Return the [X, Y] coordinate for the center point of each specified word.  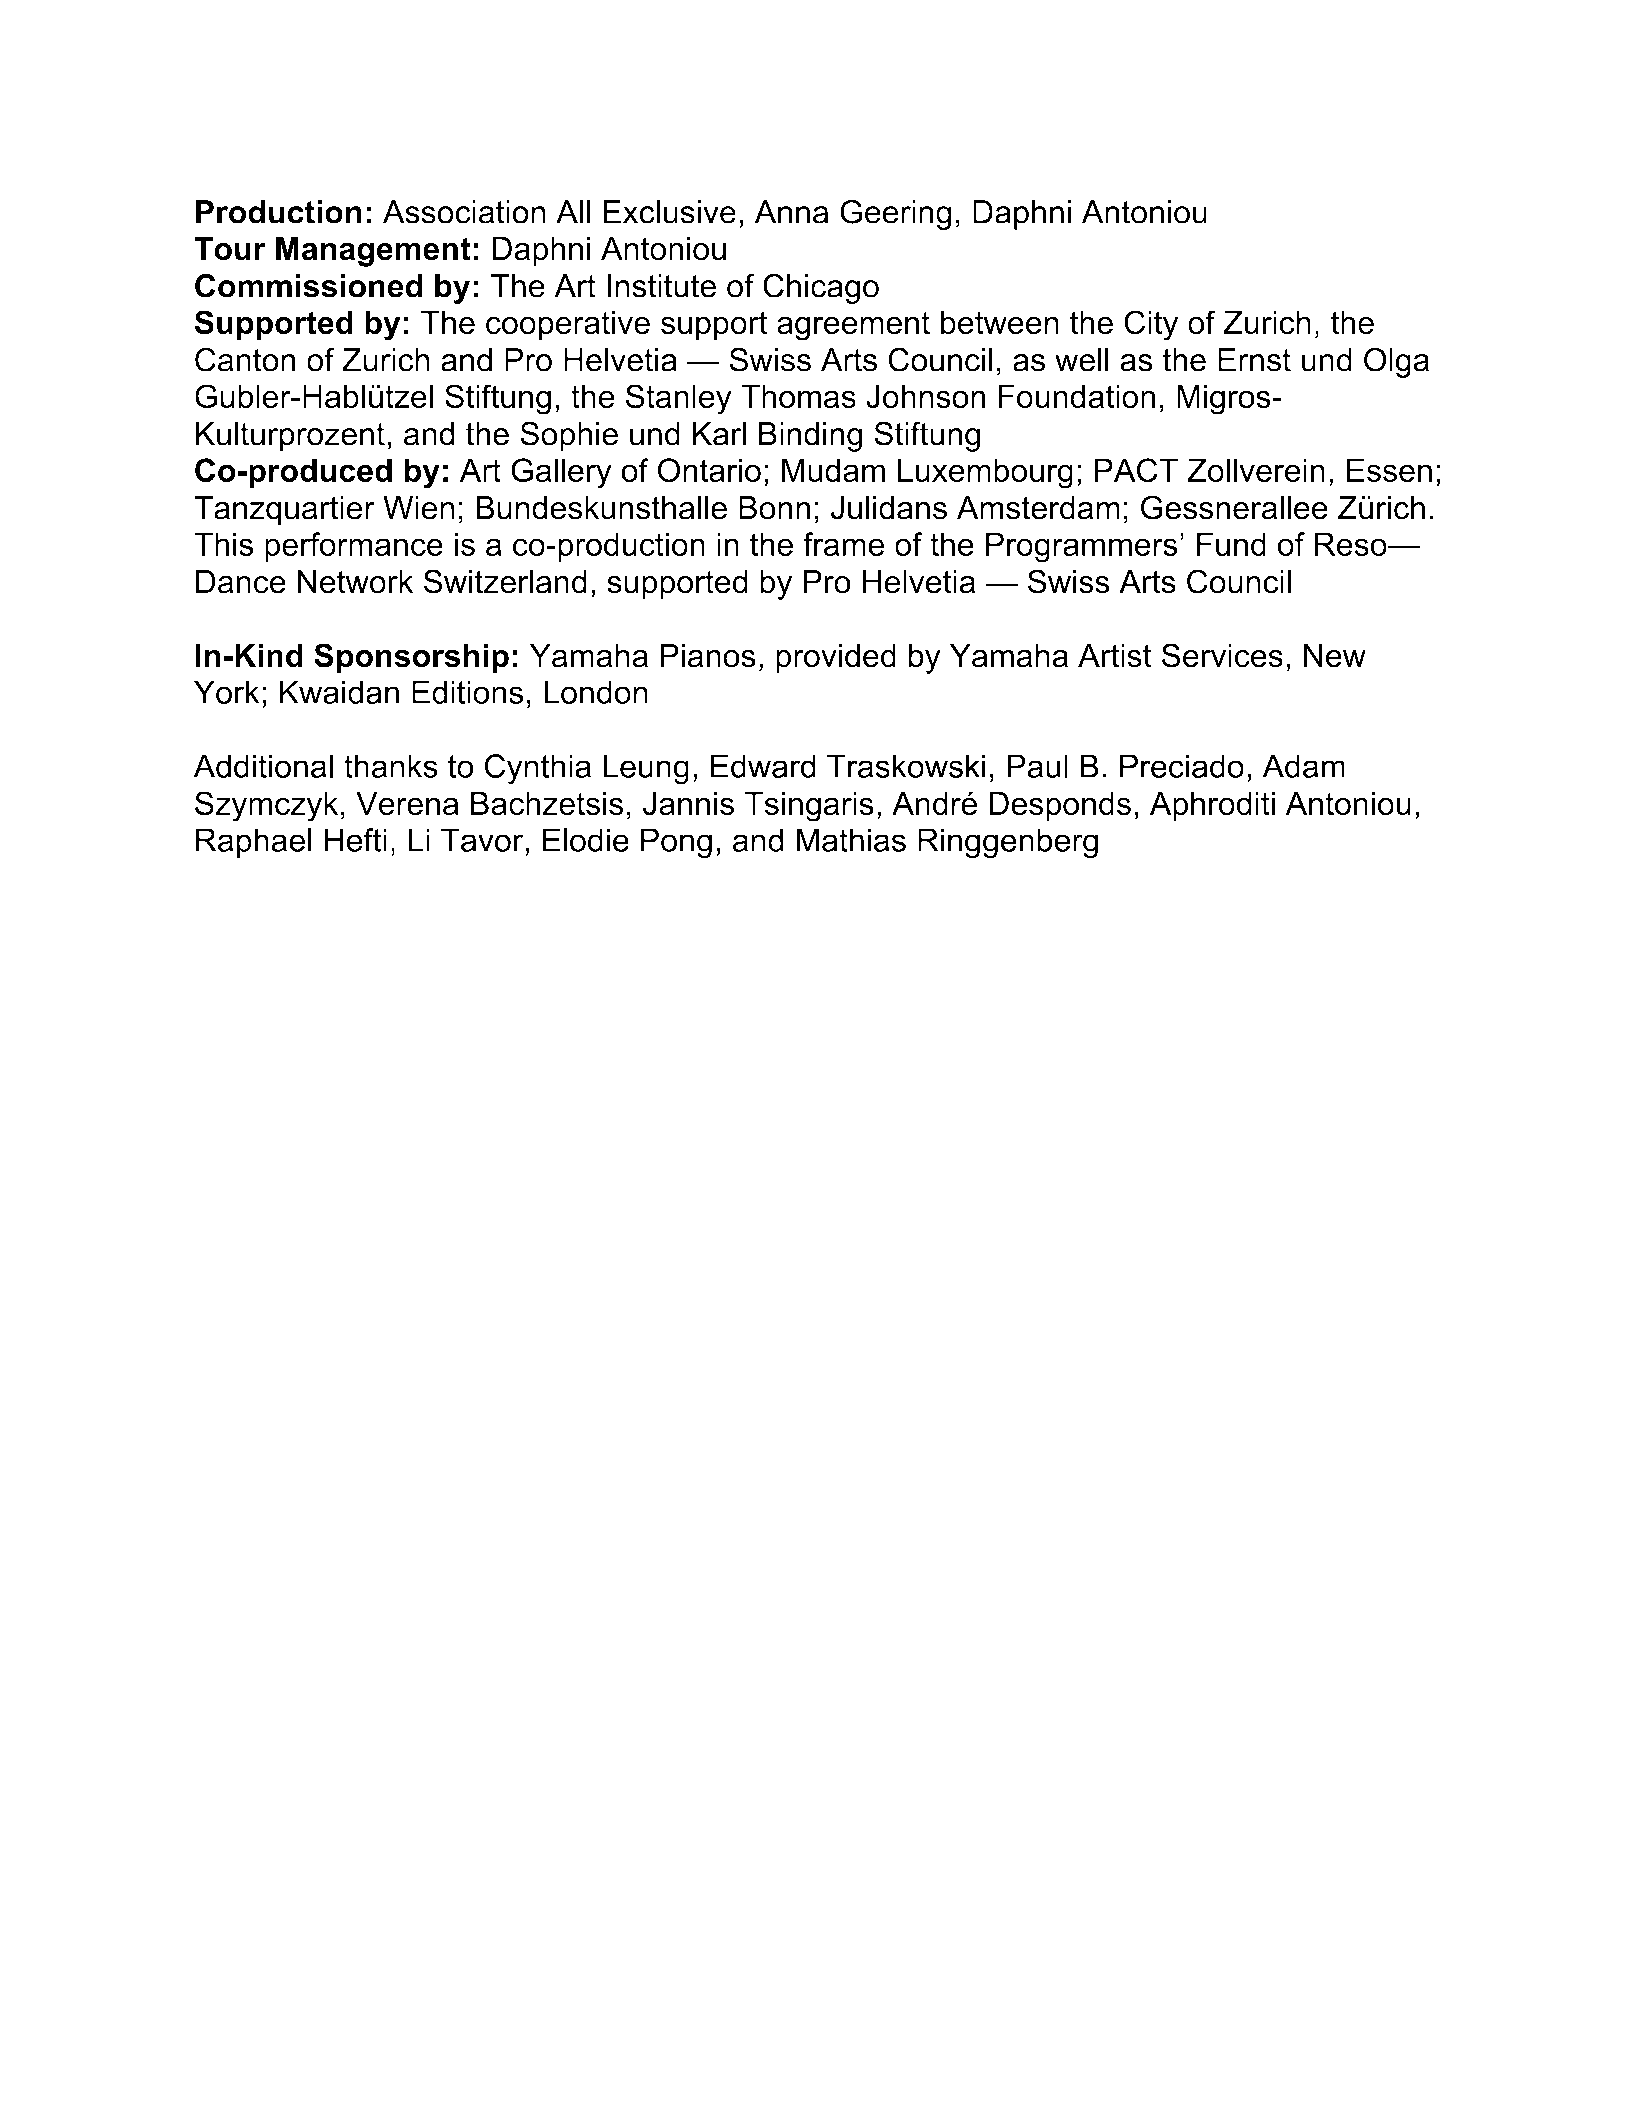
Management [373, 252]
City [1151, 325]
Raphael [254, 843]
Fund [1231, 544]
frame [843, 544]
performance [354, 547]
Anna [791, 212]
